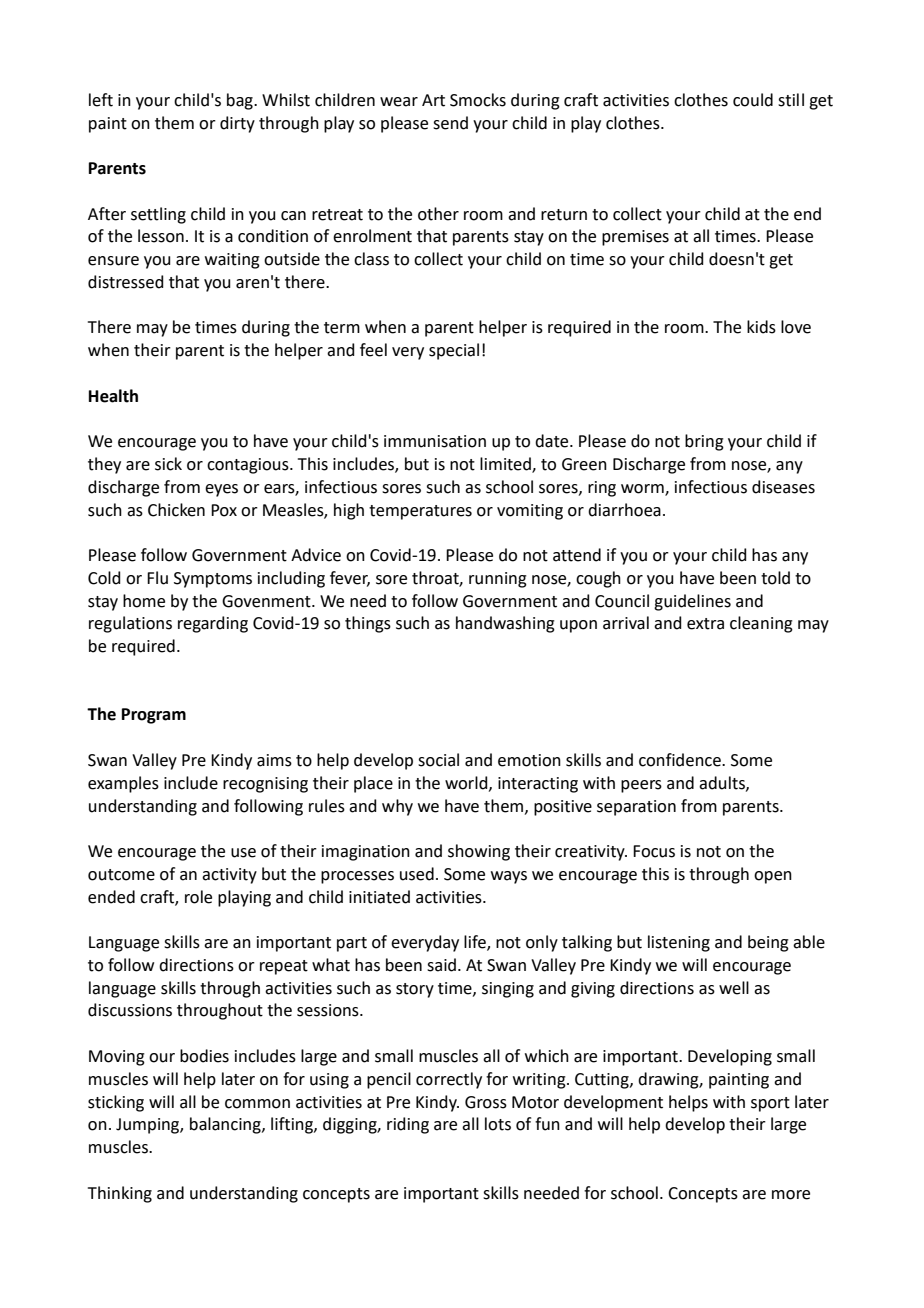 This document has width=924, height=1308. What do you see at coordinates (198, 897) in the document?
I see `role` at bounding box center [198, 897].
